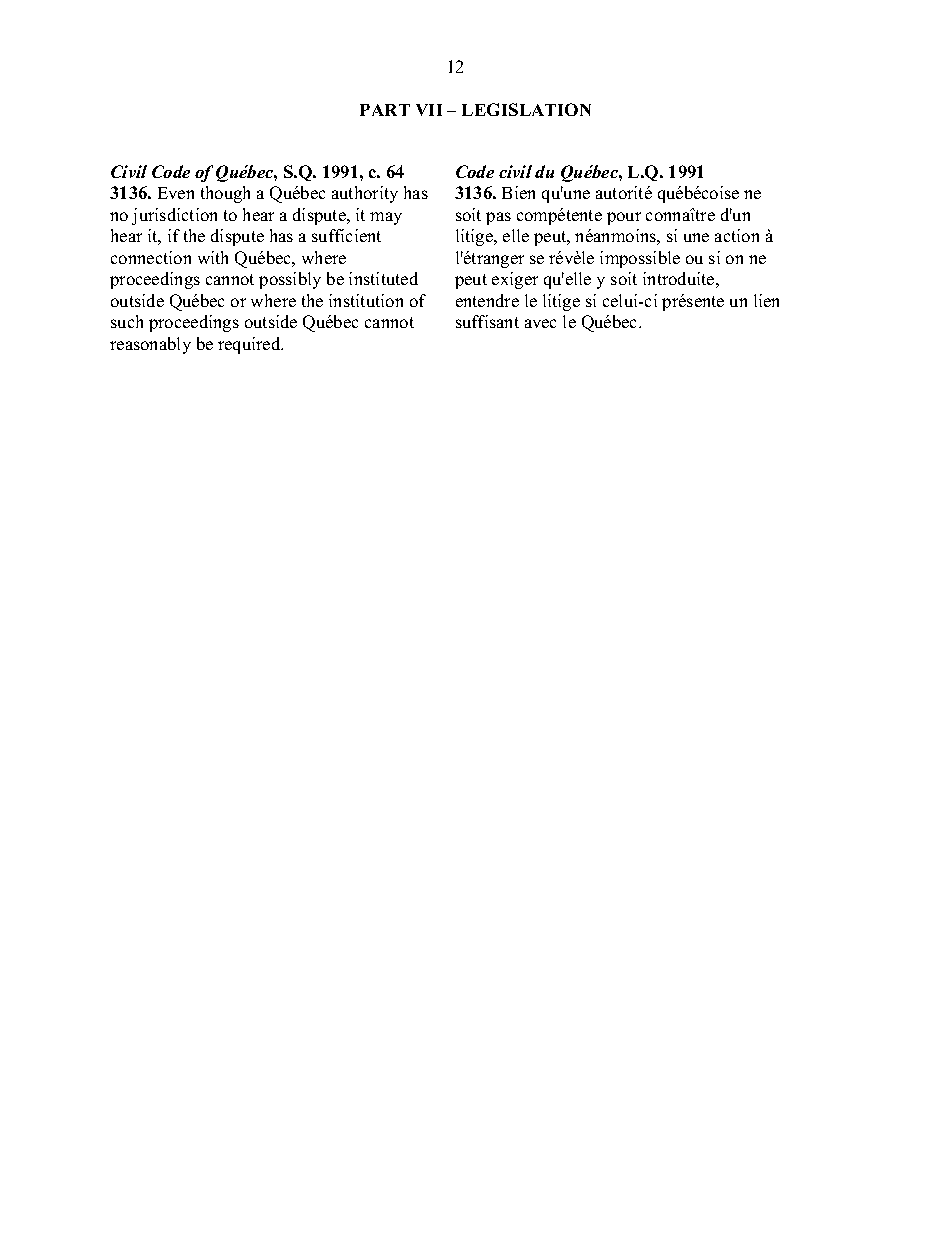  What do you see at coordinates (640, 259) in the screenshot?
I see `impossible` at bounding box center [640, 259].
